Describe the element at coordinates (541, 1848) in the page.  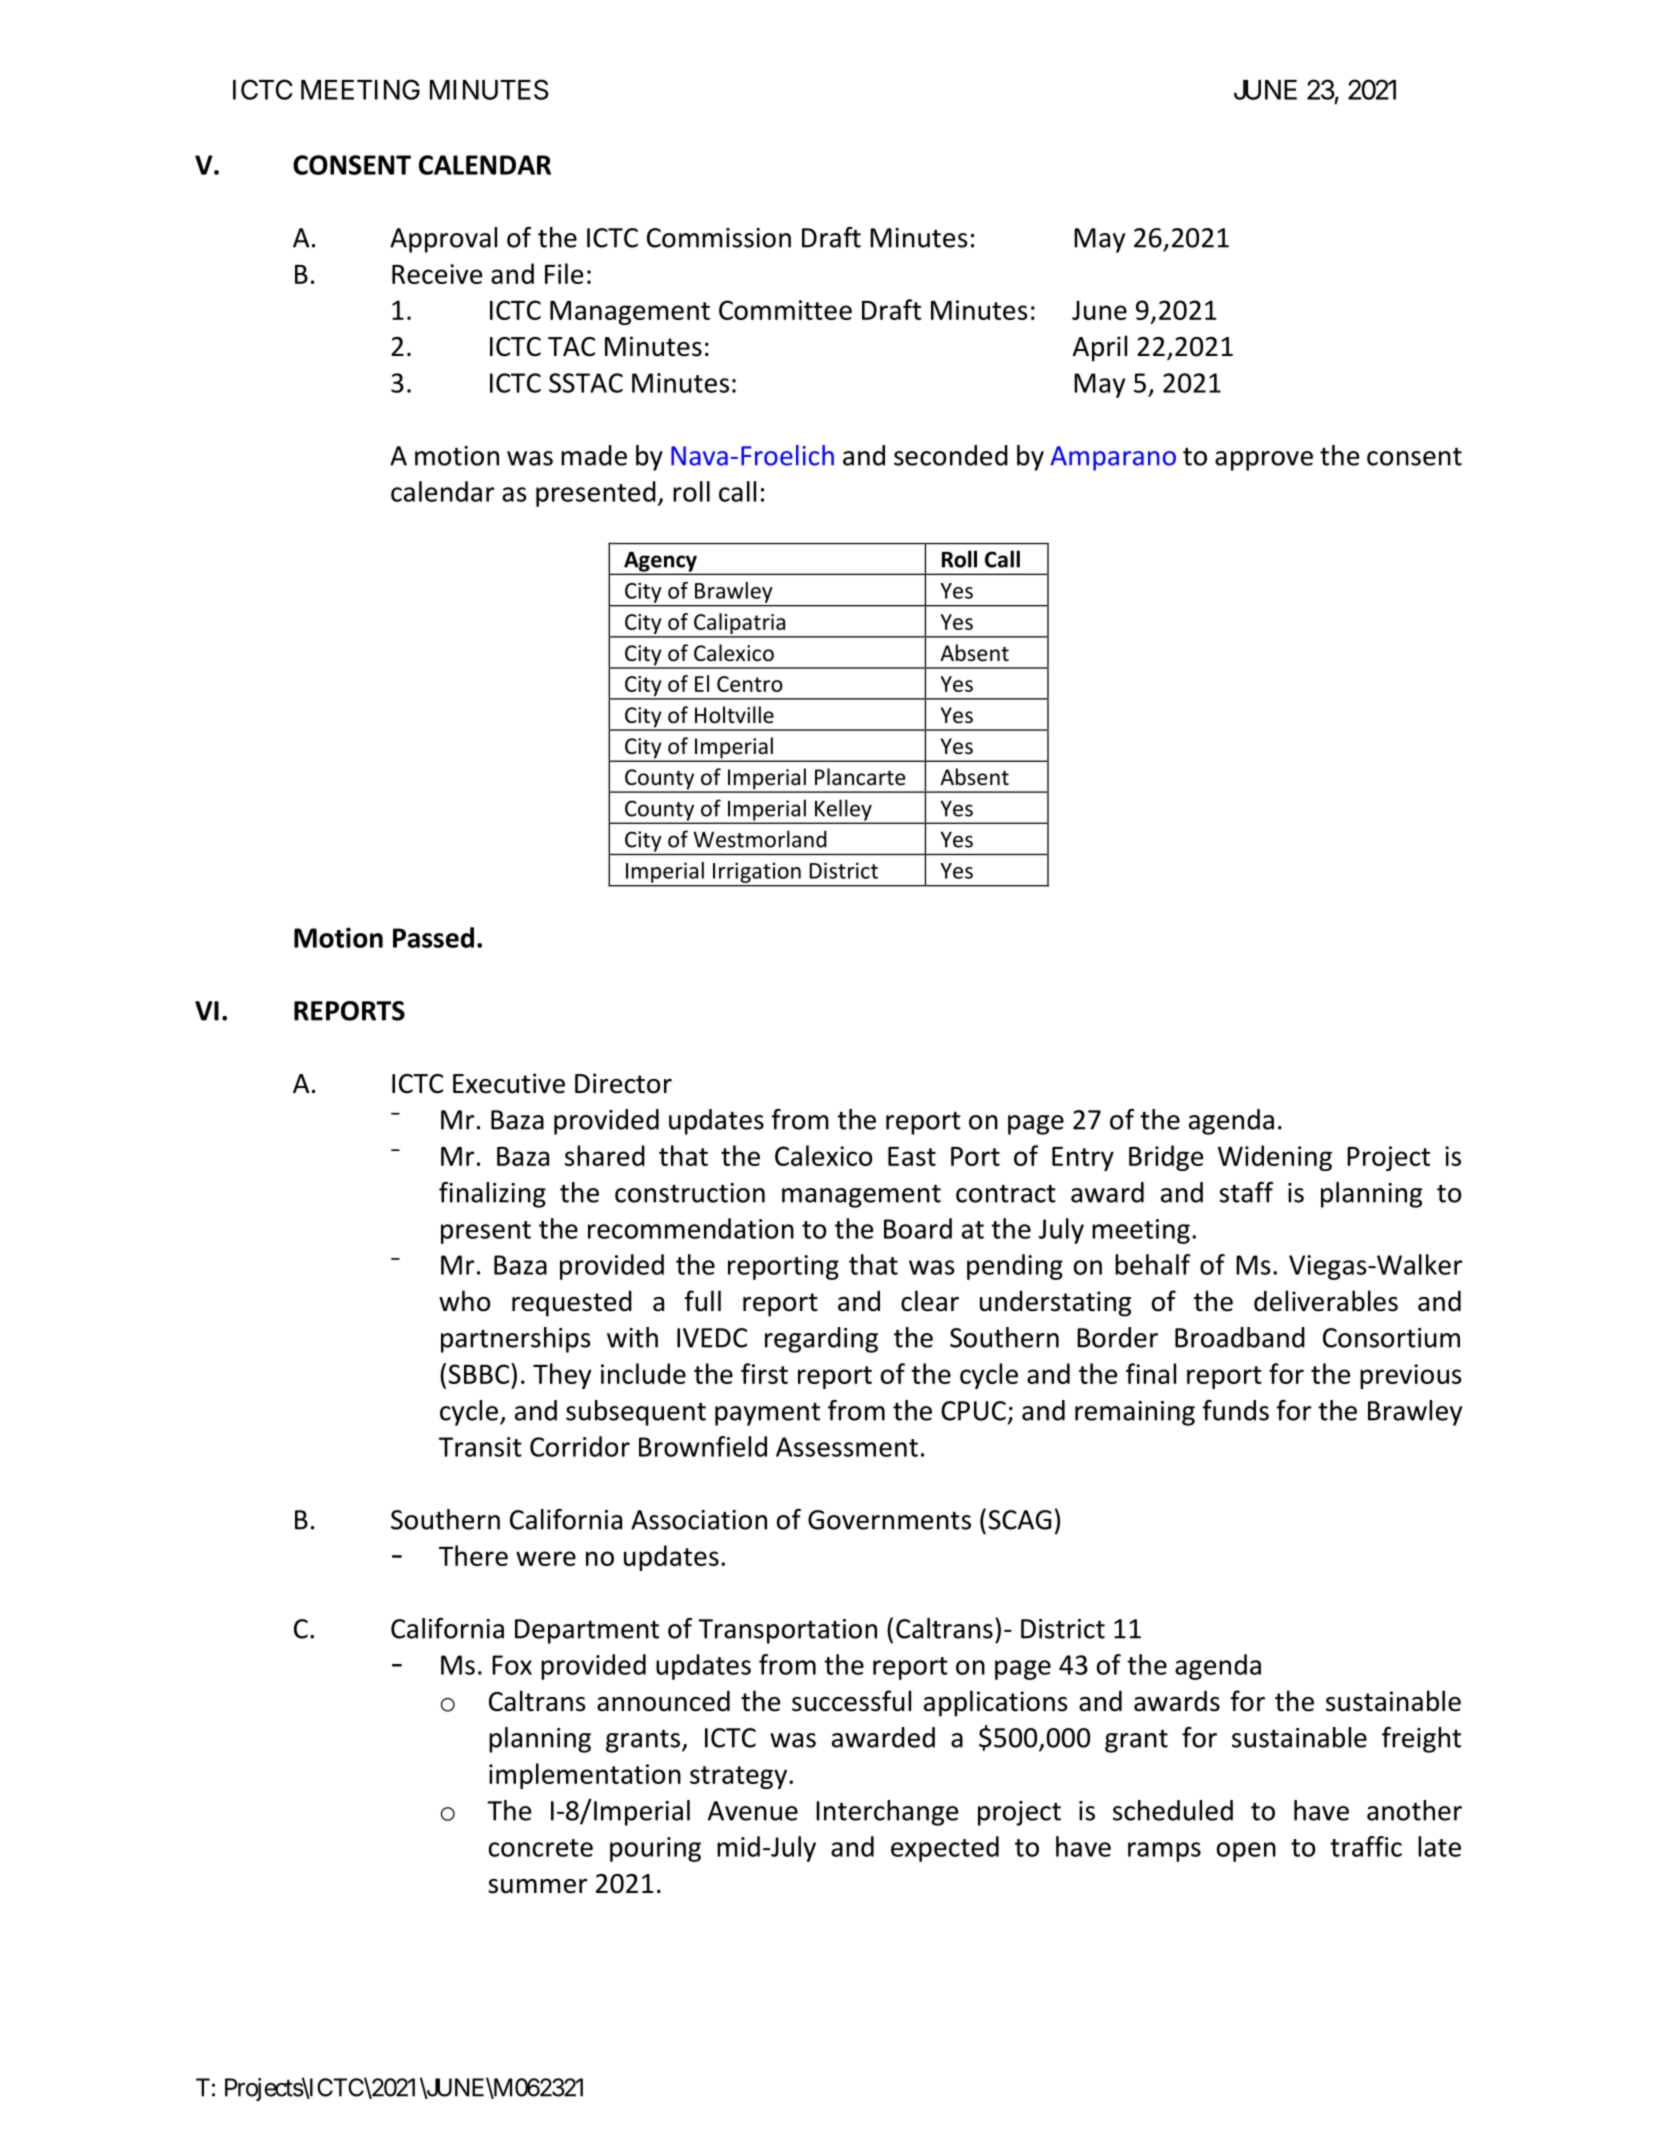
I see `concrete` at that location.
